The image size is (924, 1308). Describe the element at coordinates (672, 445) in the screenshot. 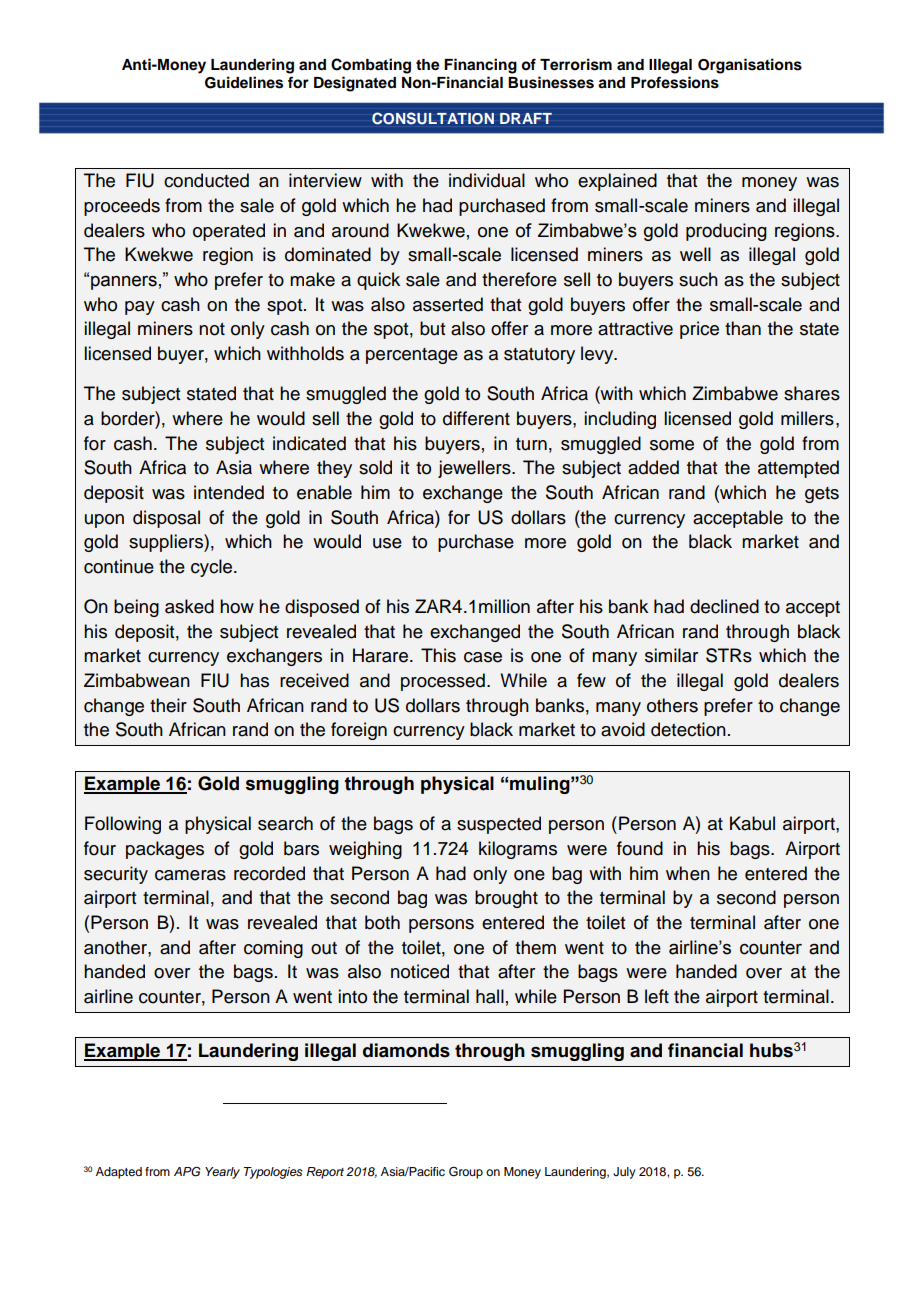

I see `some` at that location.
